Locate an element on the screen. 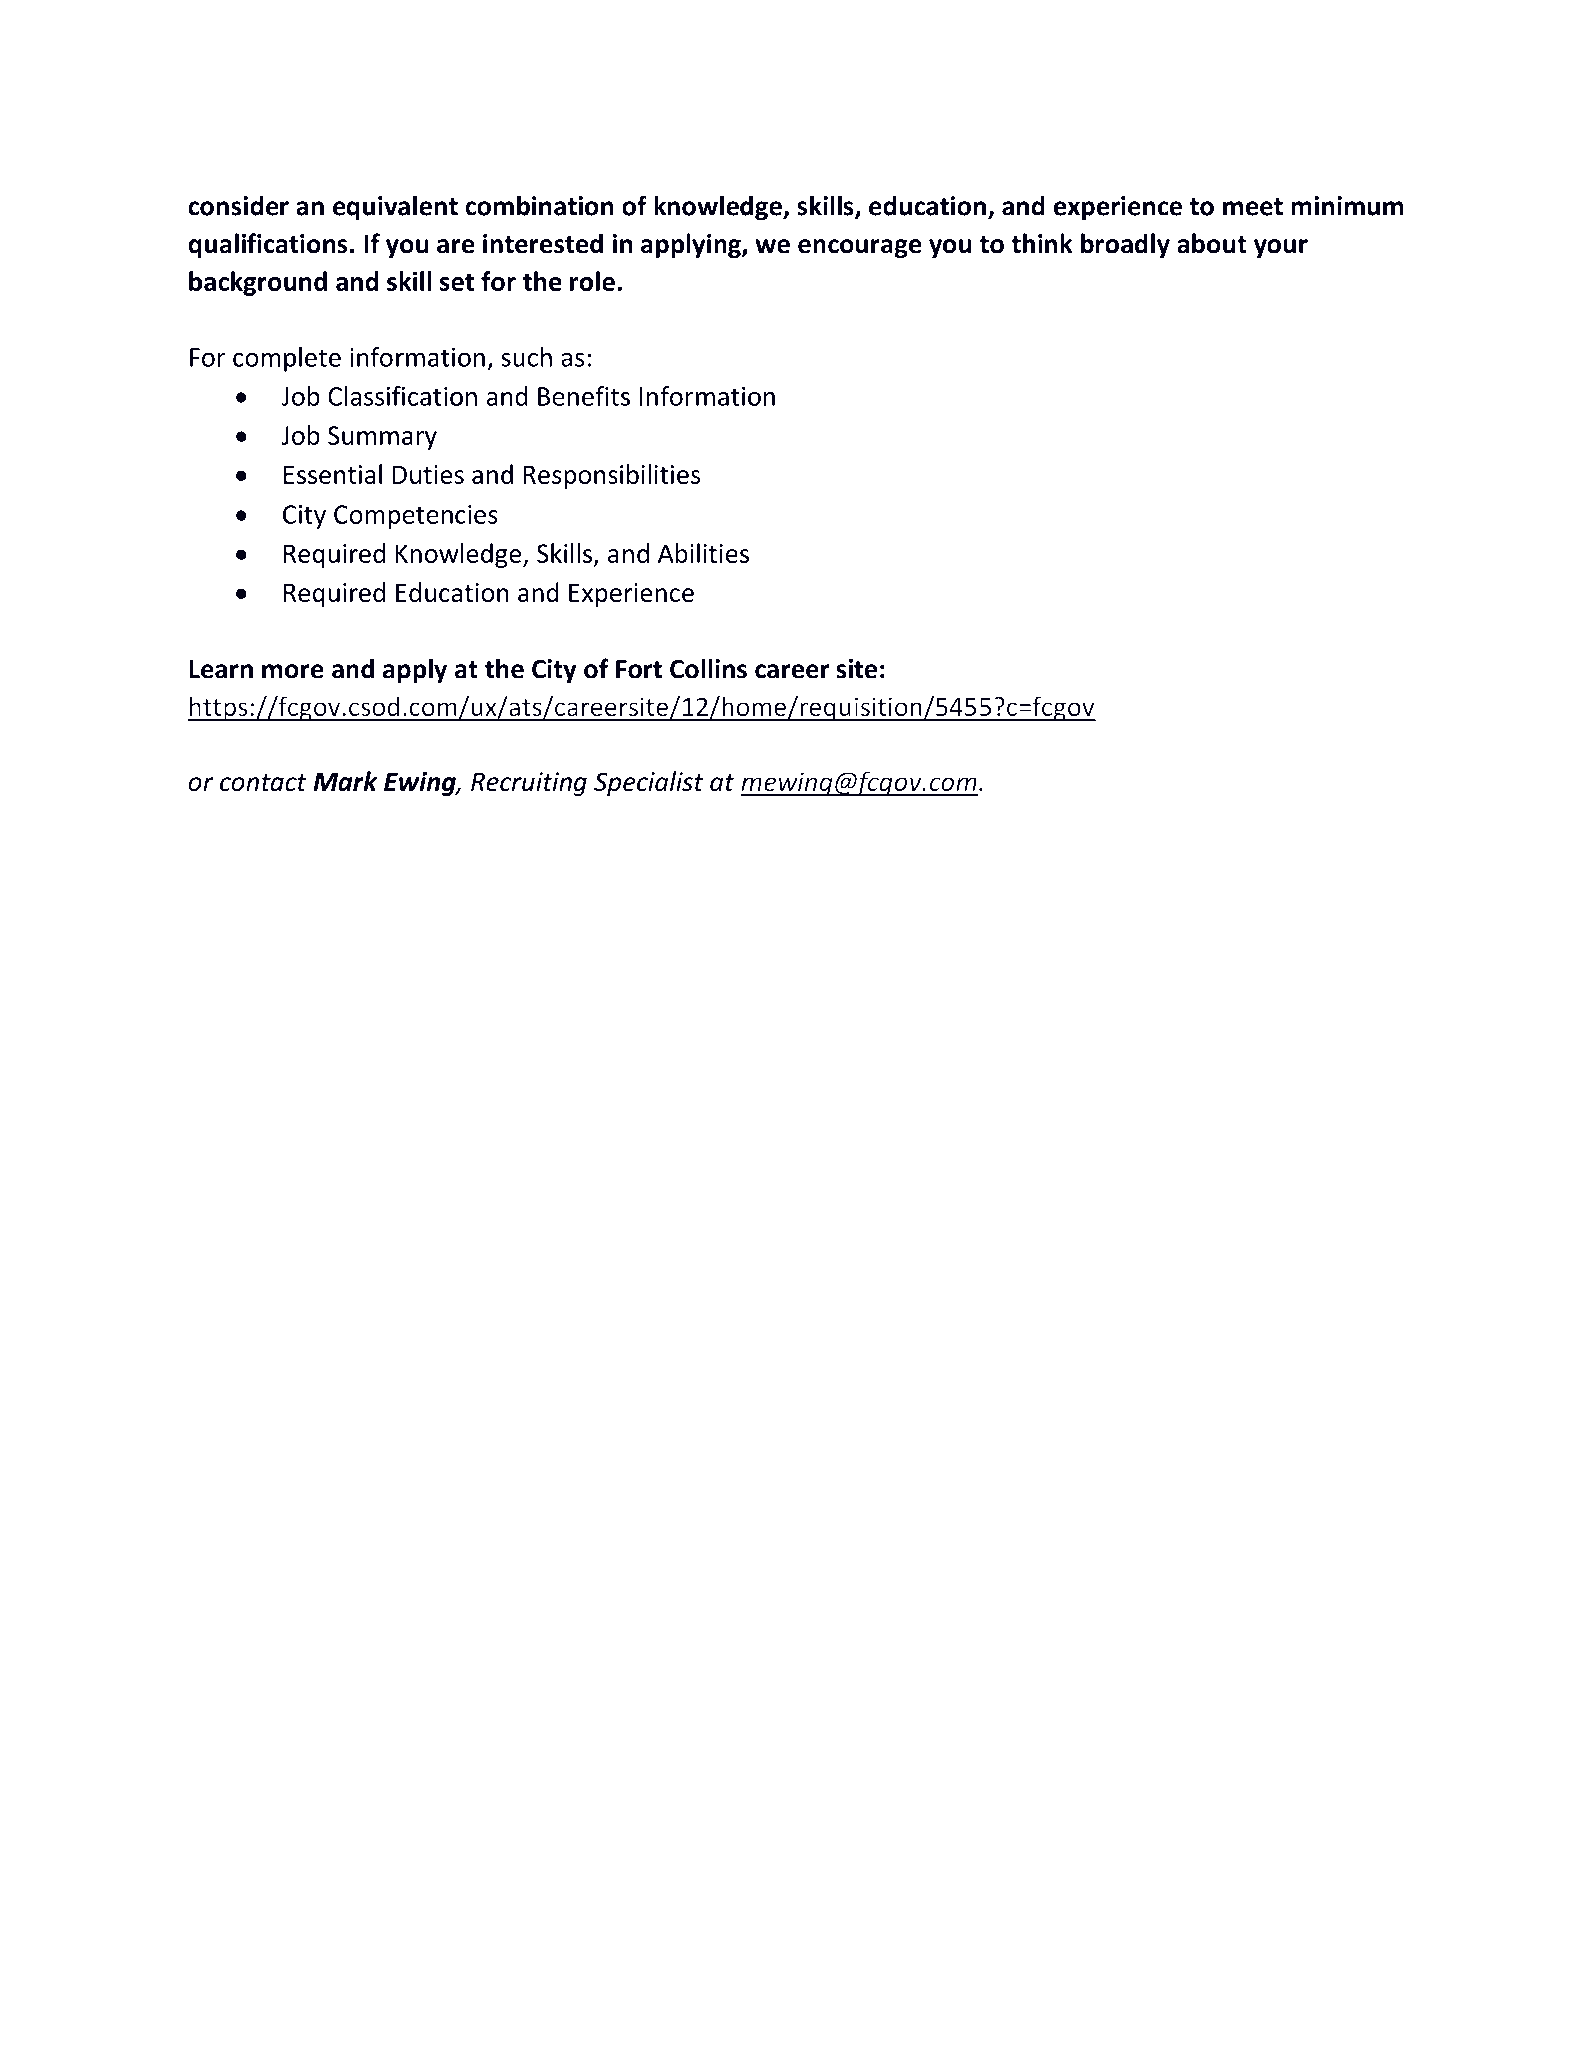  Classification is located at coordinates (402, 396).
